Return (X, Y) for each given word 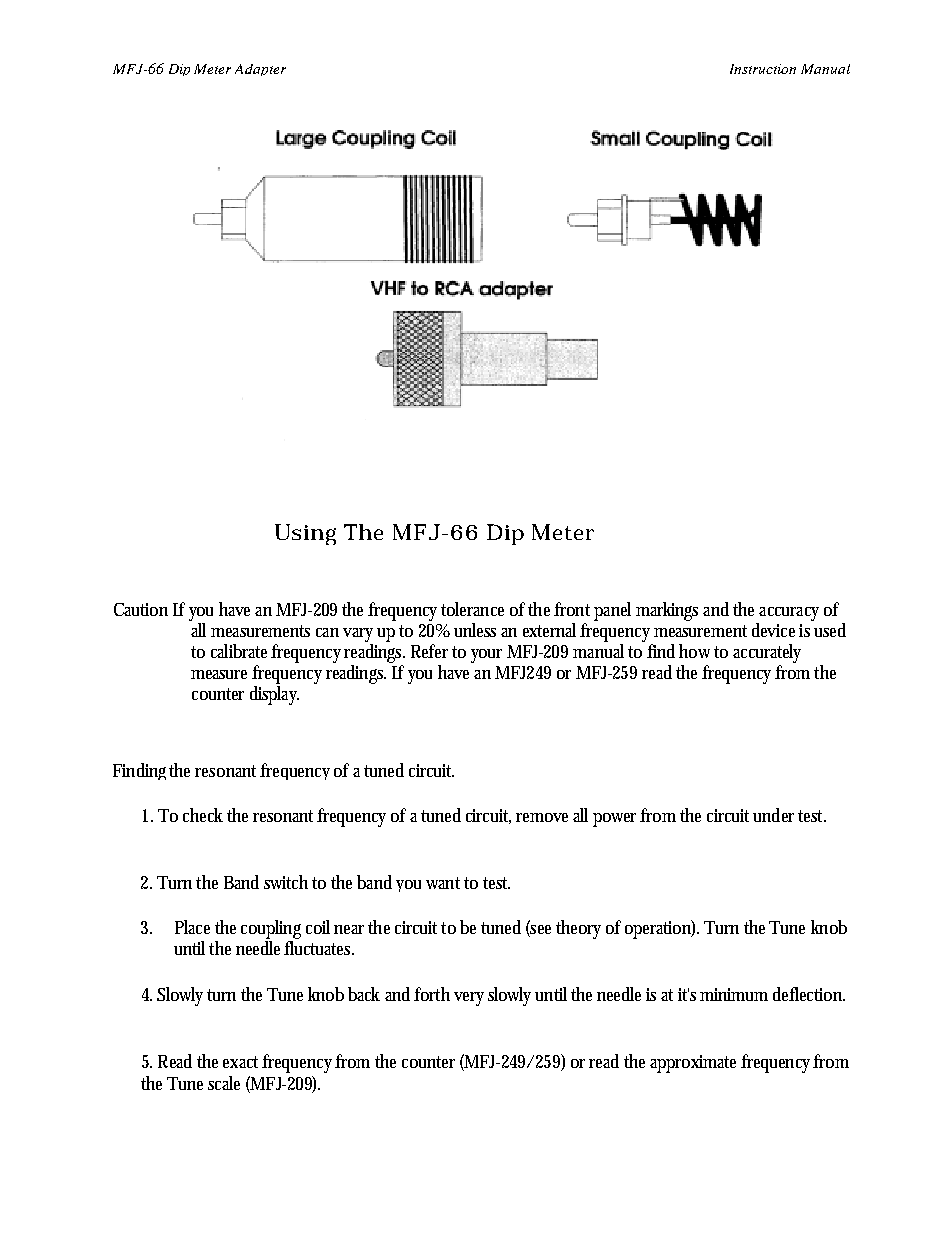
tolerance (472, 609)
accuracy (788, 615)
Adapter (260, 70)
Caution (141, 609)
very (469, 999)
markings (667, 611)
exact (240, 1062)
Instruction (763, 69)
